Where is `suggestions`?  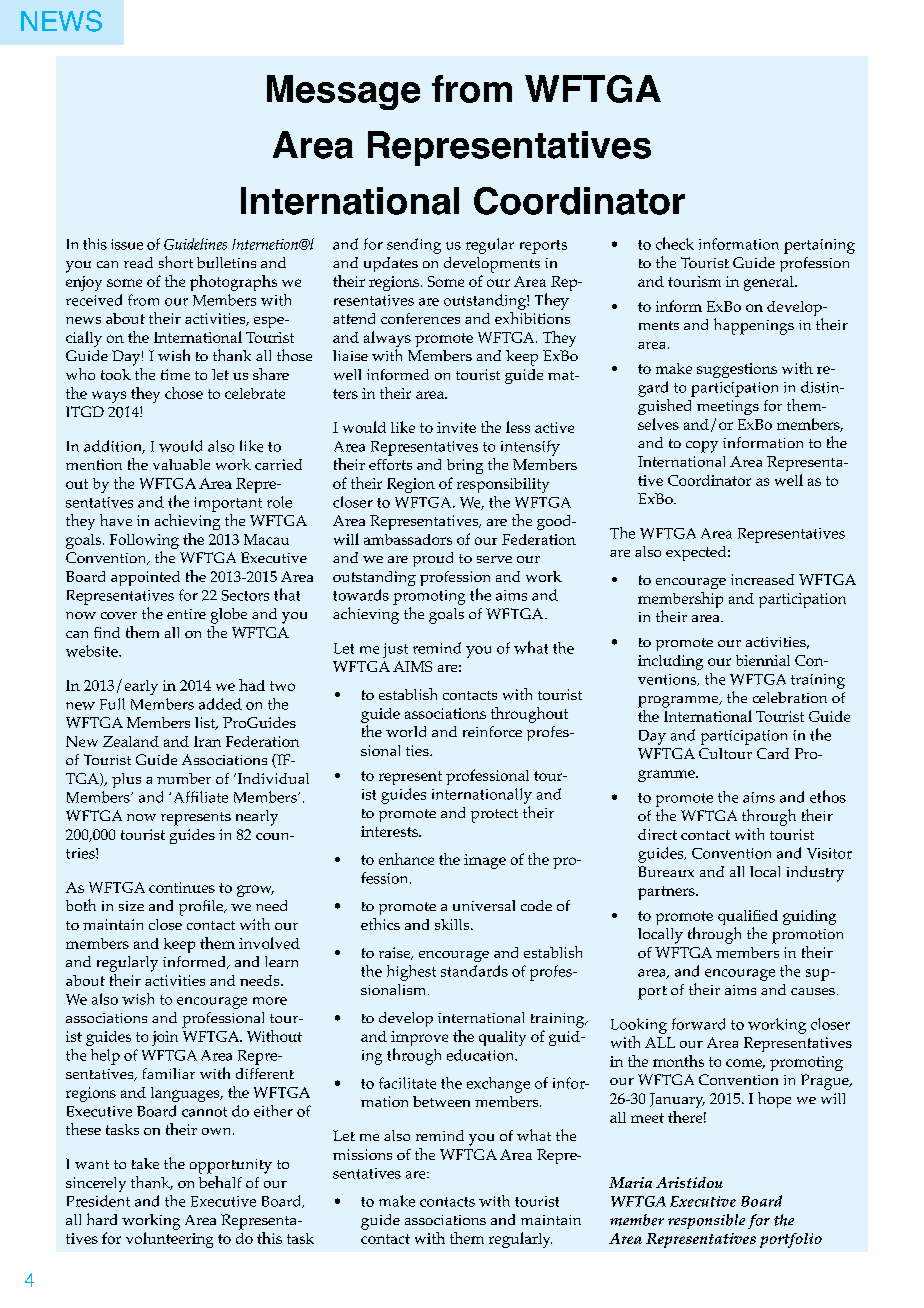
suggestions is located at coordinates (737, 370).
